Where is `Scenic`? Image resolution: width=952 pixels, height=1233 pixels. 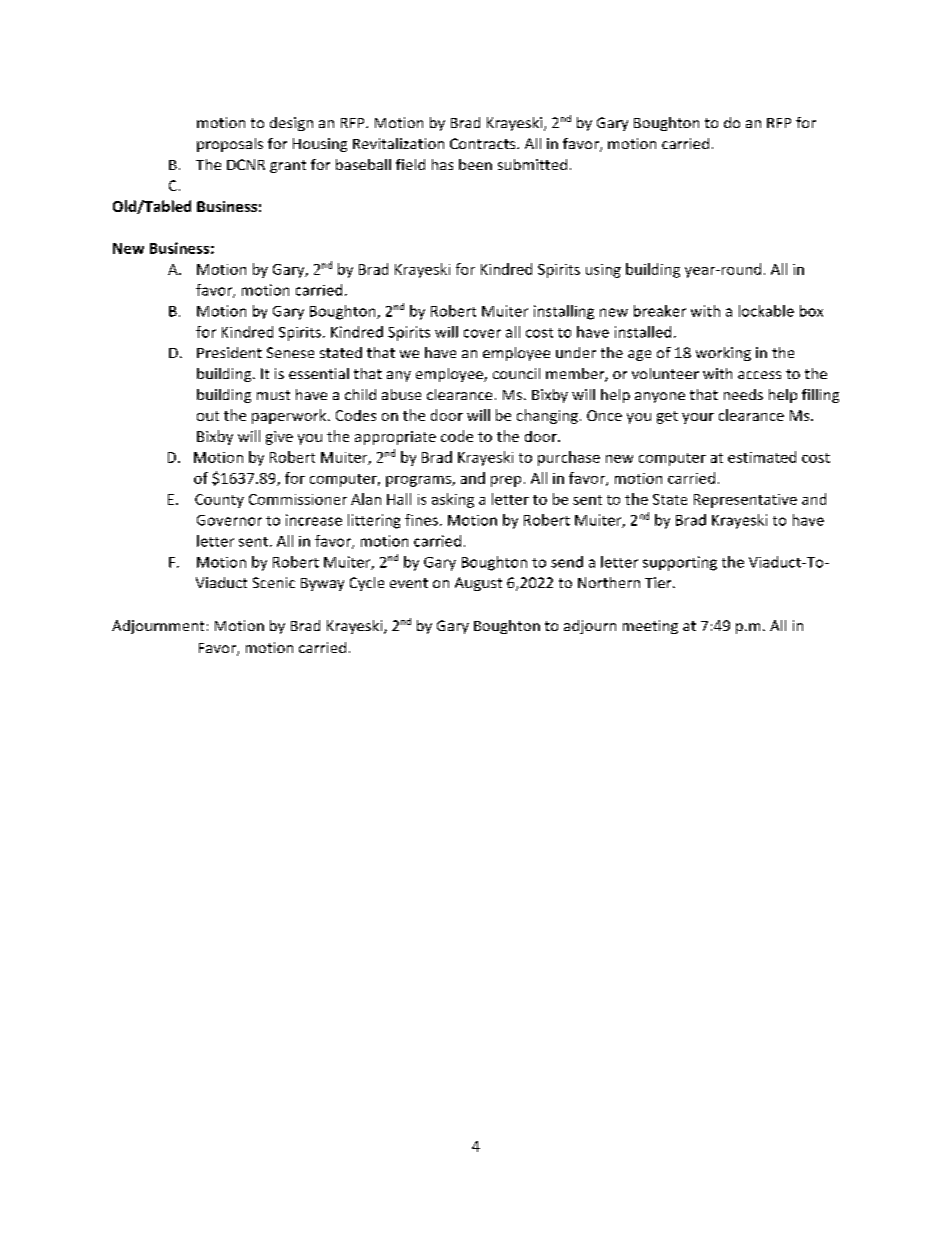 Scenic is located at coordinates (274, 582).
